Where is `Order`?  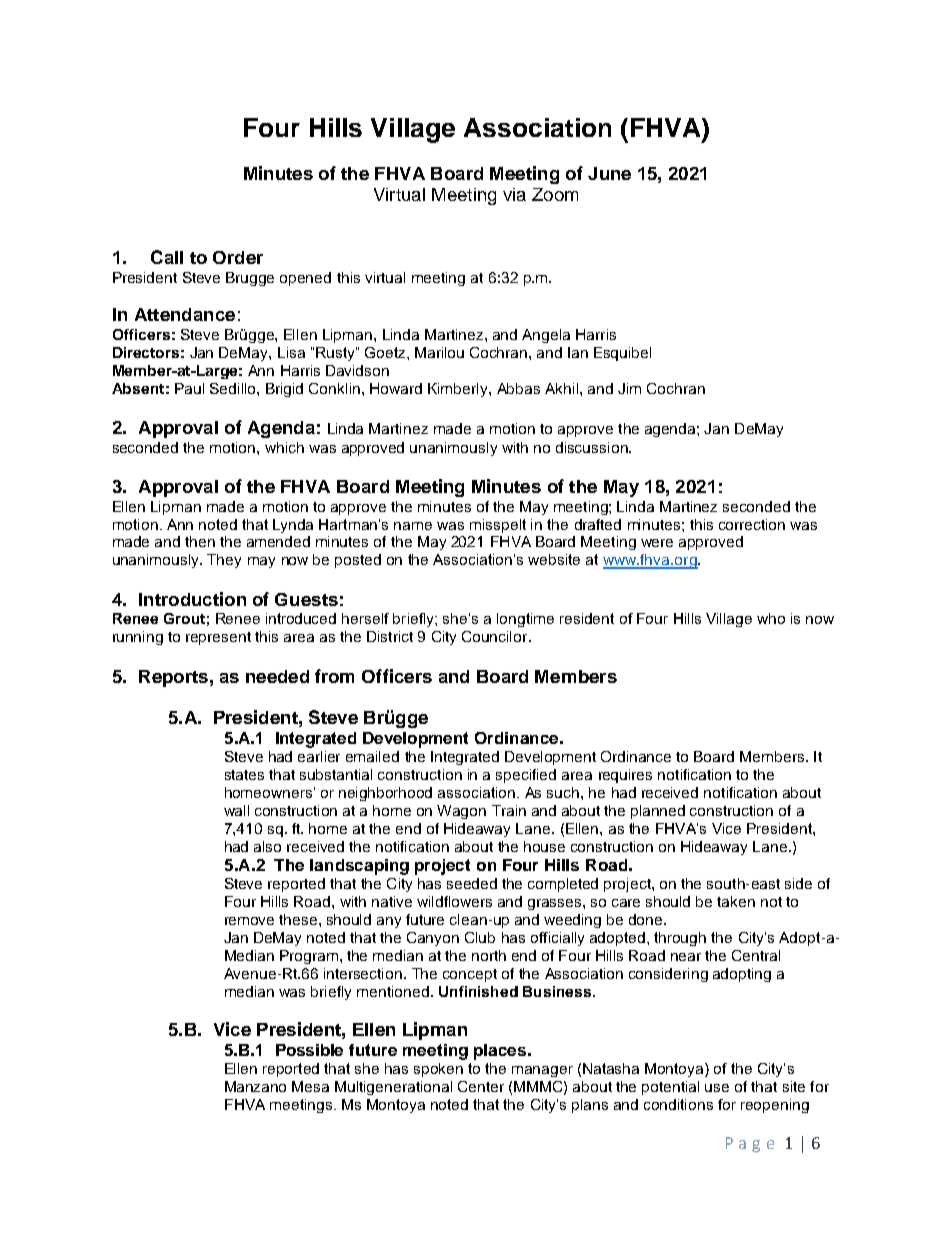
Order is located at coordinates (238, 257).
